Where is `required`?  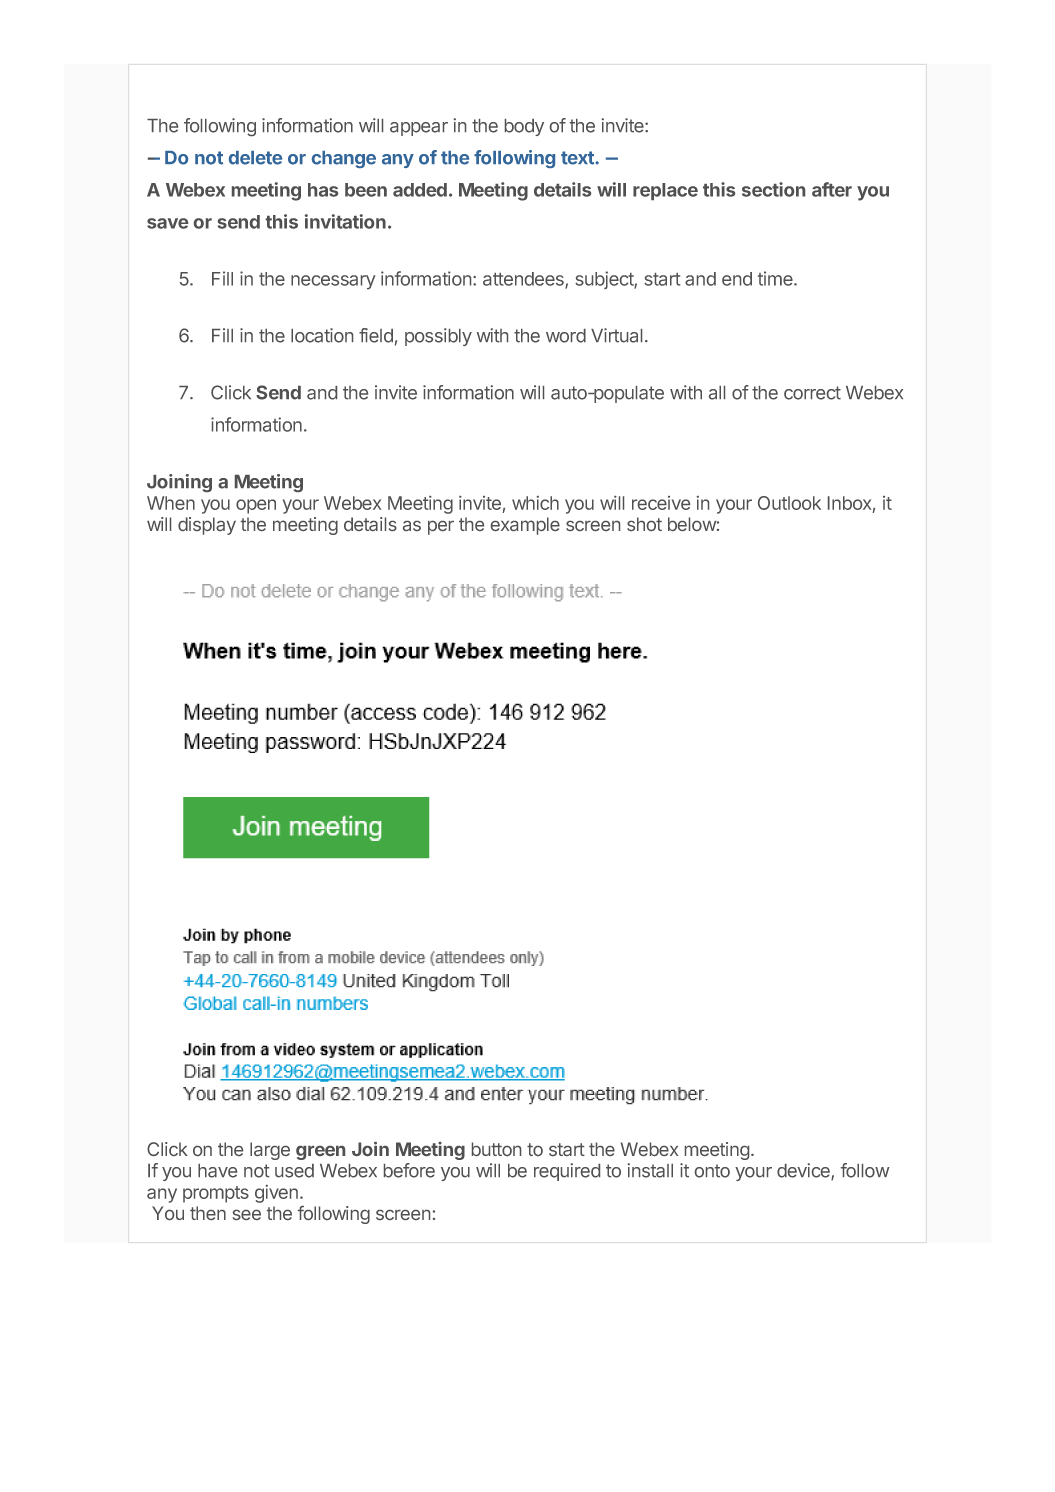
required is located at coordinates (567, 1172).
